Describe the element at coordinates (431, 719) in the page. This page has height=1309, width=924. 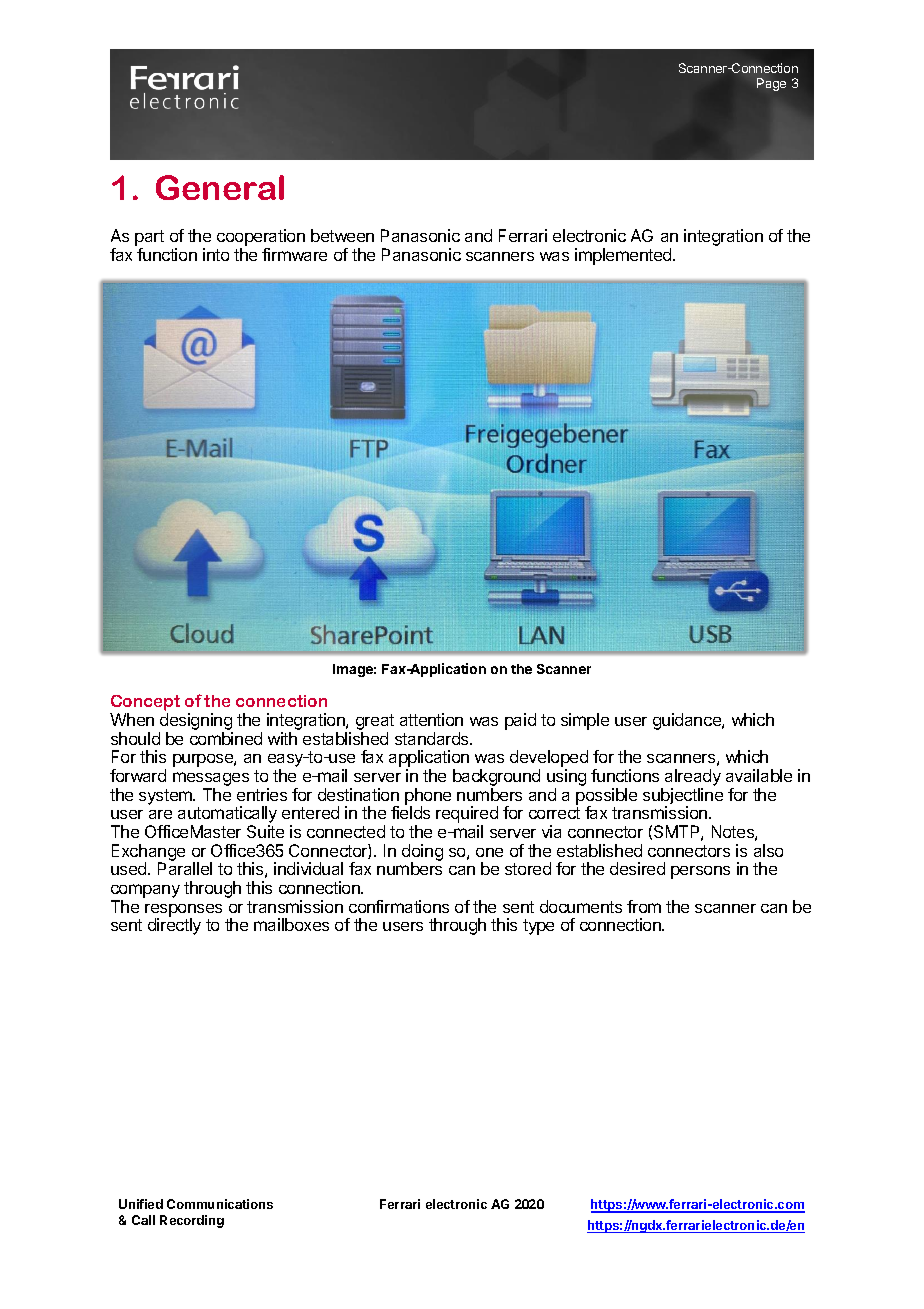
I see `attention` at that location.
